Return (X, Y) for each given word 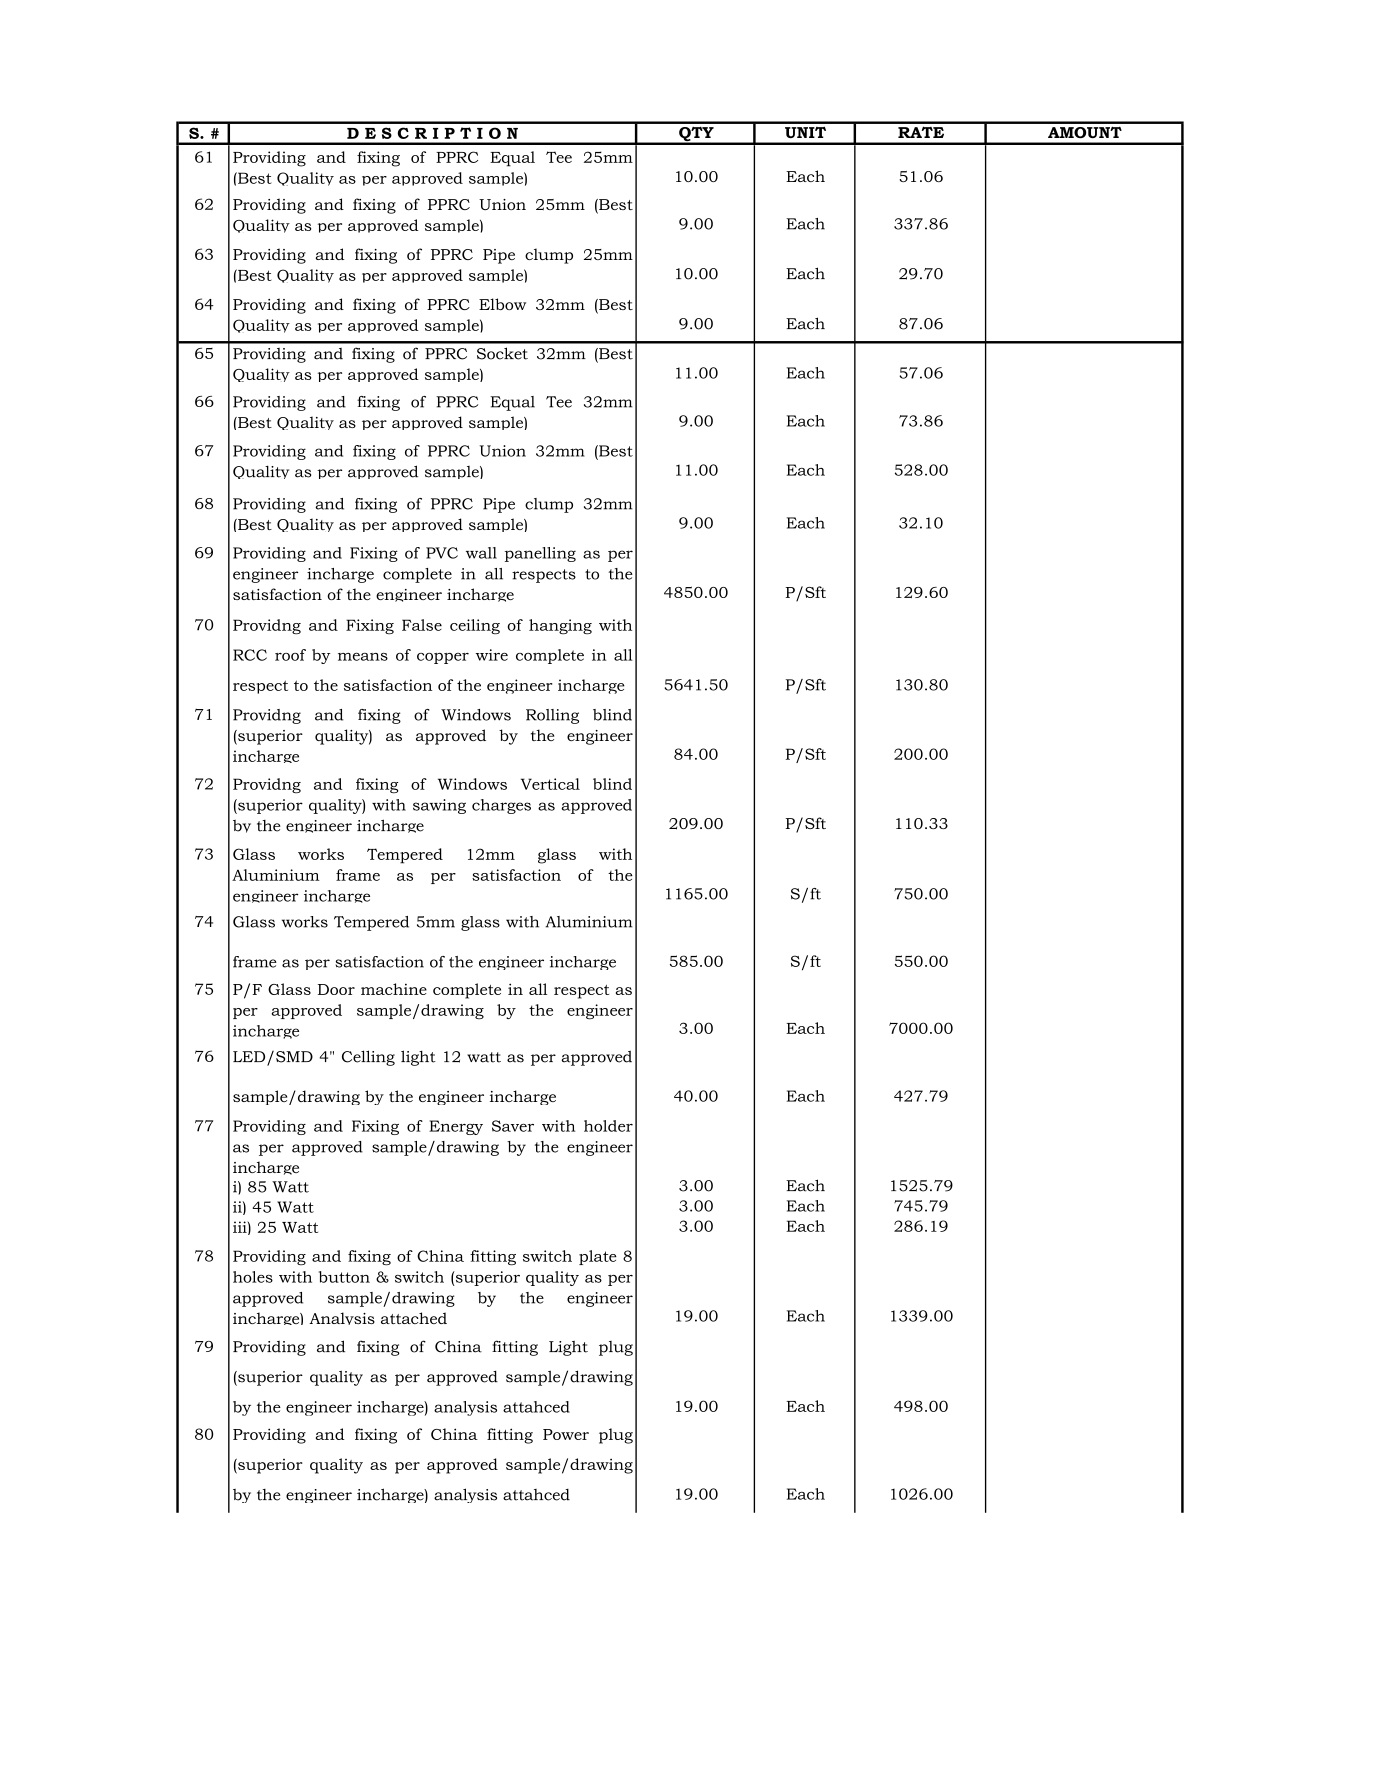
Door (336, 989)
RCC (250, 655)
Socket (502, 353)
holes (253, 1277)
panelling (540, 554)
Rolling (552, 716)
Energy (456, 1127)
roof (290, 655)
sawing (439, 806)
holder (608, 1126)
